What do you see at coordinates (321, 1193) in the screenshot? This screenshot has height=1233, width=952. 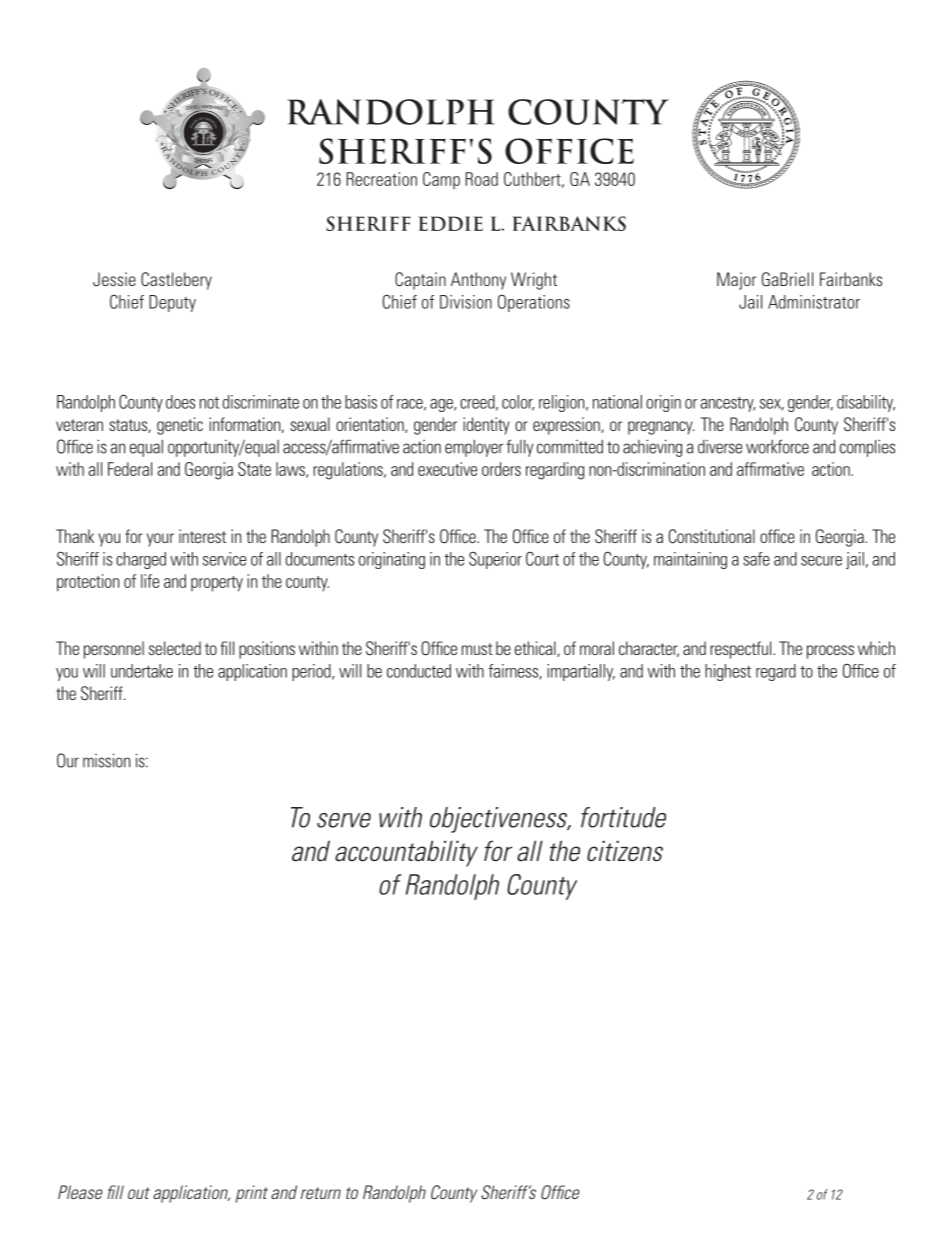 I see `return` at bounding box center [321, 1193].
